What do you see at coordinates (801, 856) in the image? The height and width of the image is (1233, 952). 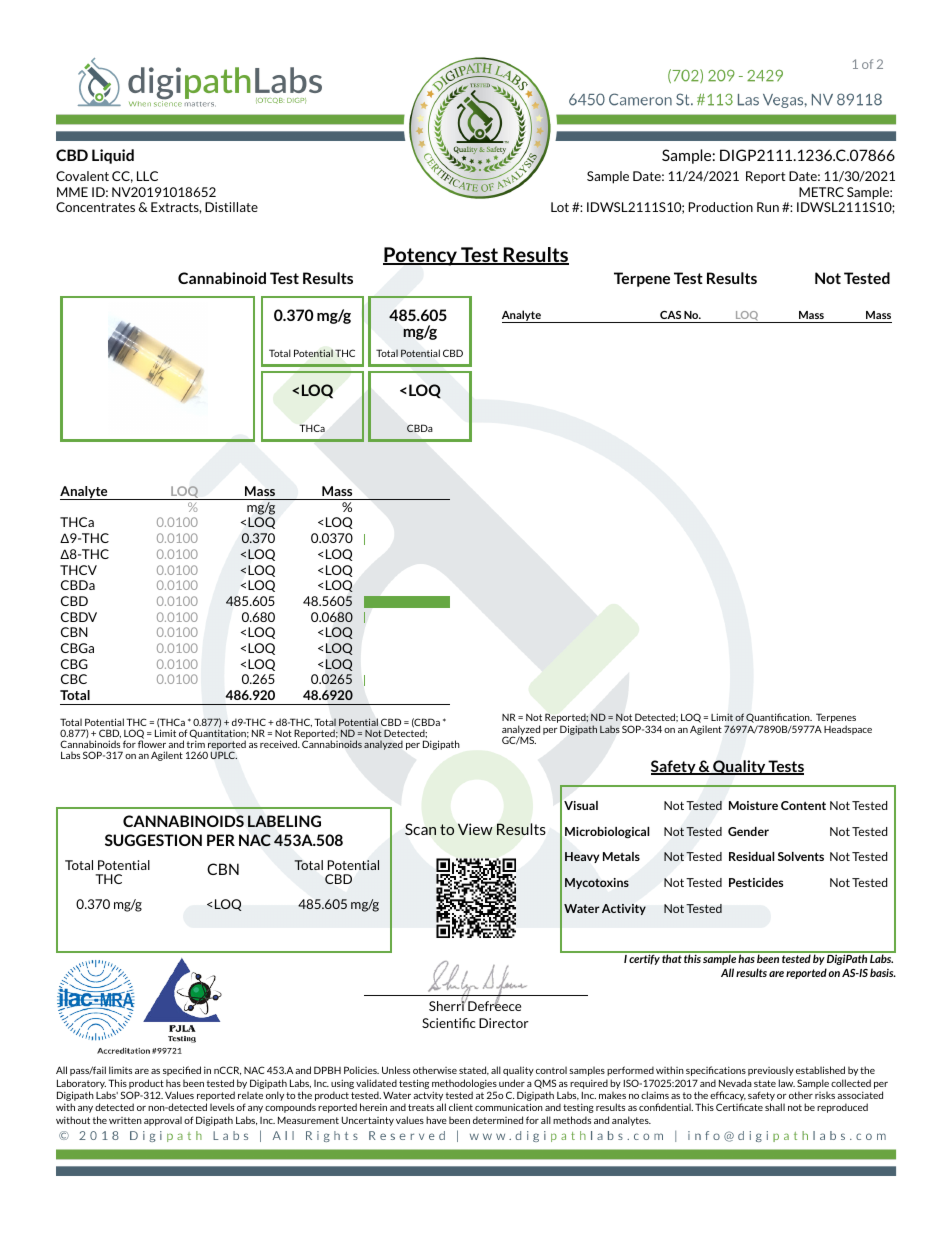 I see `Solvents` at bounding box center [801, 856].
